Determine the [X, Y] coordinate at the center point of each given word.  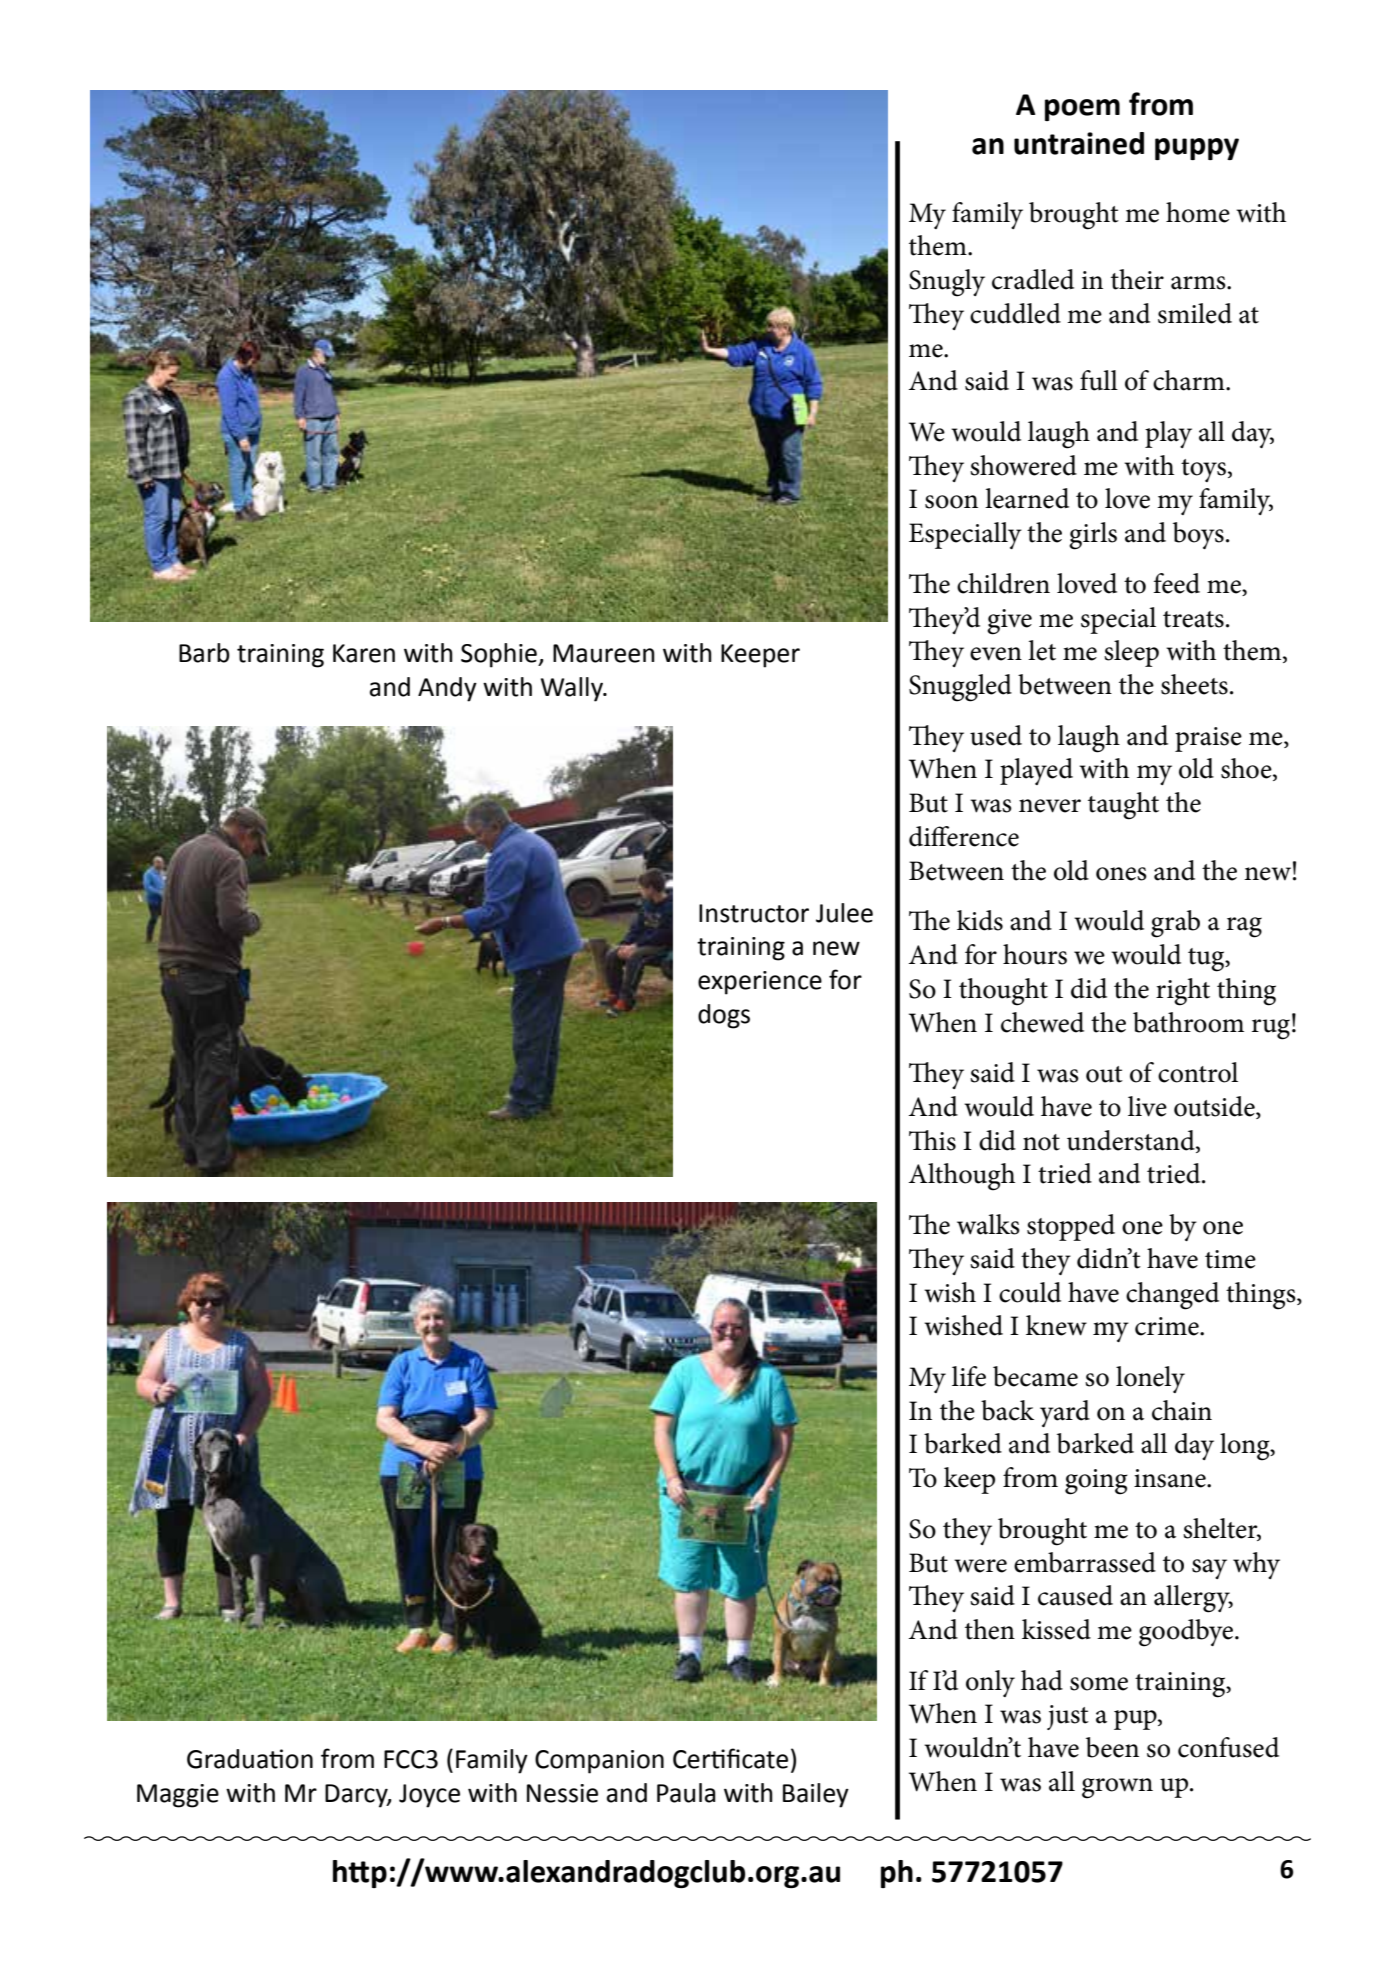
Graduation [250, 1759]
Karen [364, 653]
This [932, 1140]
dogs [724, 1016]
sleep [1131, 653]
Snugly [947, 283]
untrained [1079, 143]
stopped [1071, 1227]
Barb [204, 653]
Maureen [604, 653]
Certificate [730, 1758]
